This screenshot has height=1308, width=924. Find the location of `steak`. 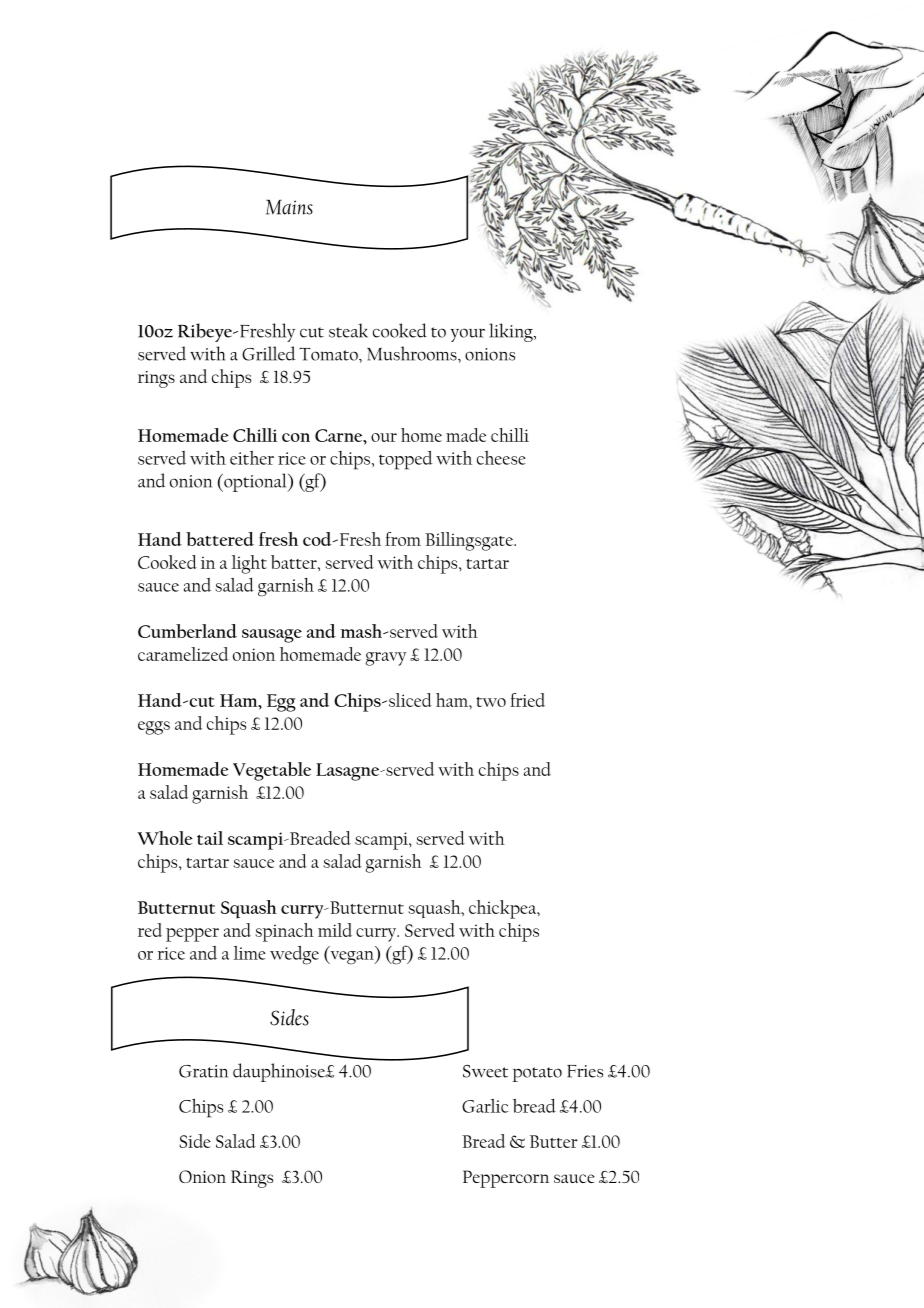

steak is located at coordinates (348, 330).
